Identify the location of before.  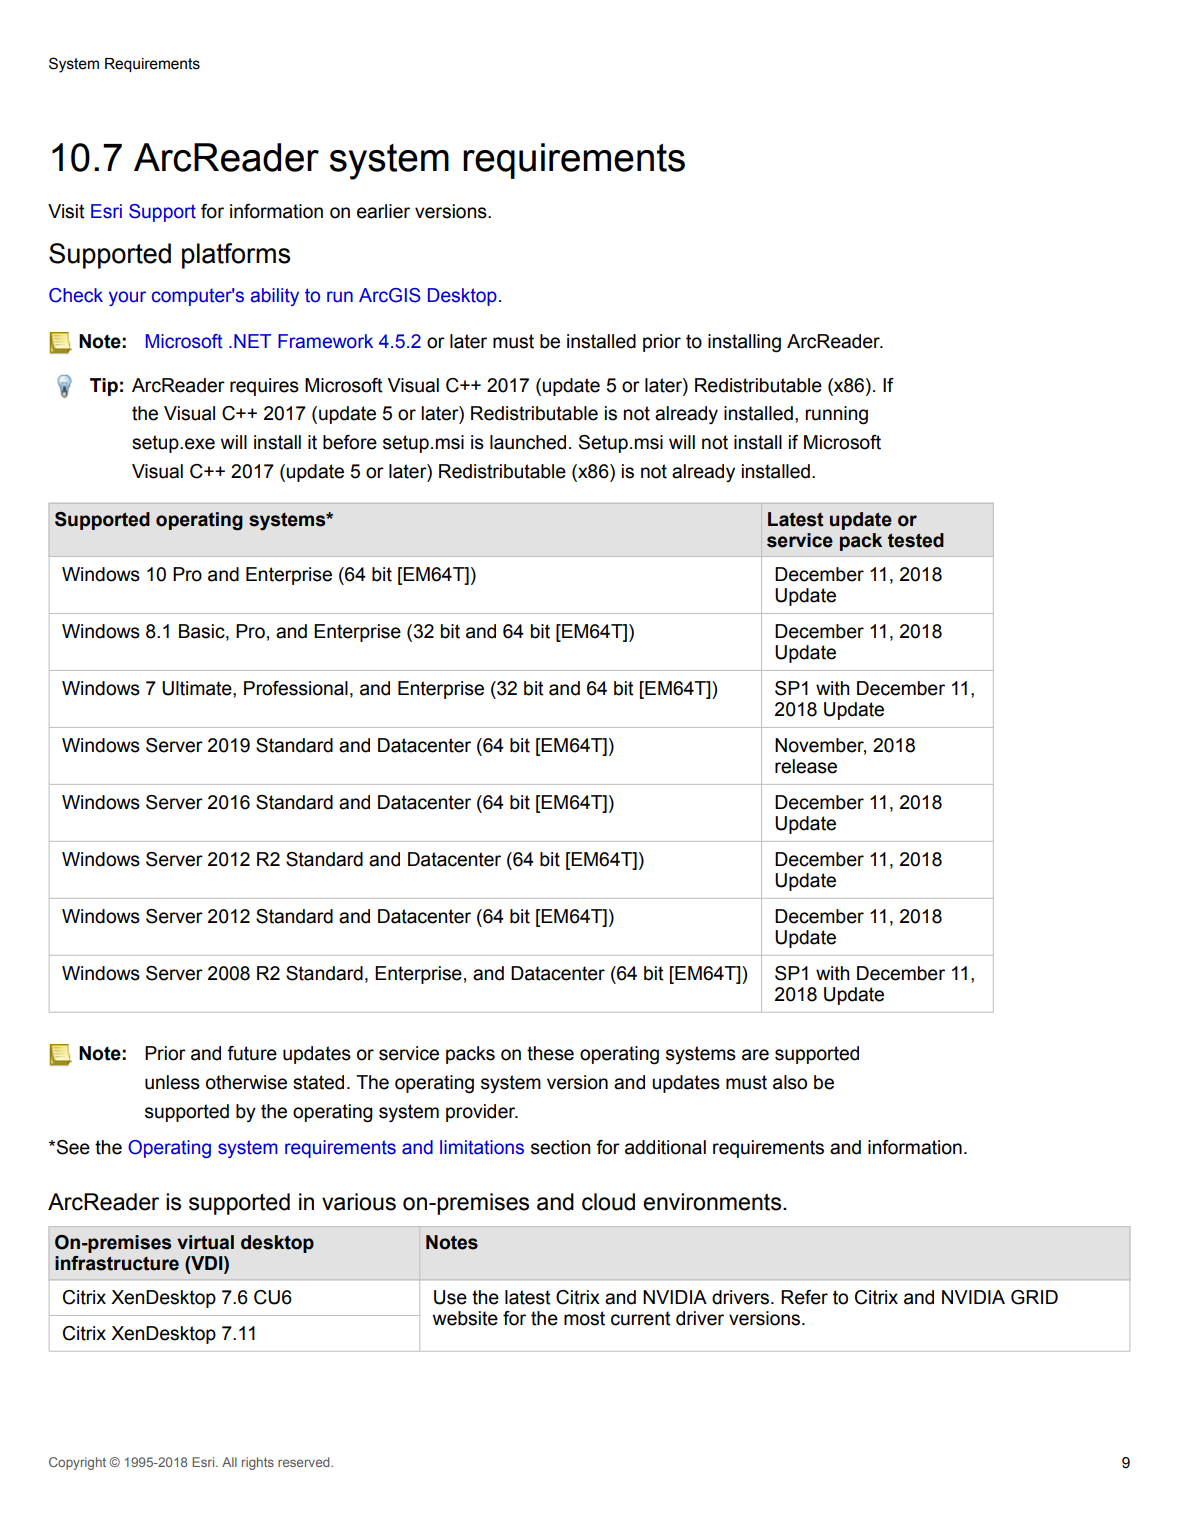
(350, 442).
